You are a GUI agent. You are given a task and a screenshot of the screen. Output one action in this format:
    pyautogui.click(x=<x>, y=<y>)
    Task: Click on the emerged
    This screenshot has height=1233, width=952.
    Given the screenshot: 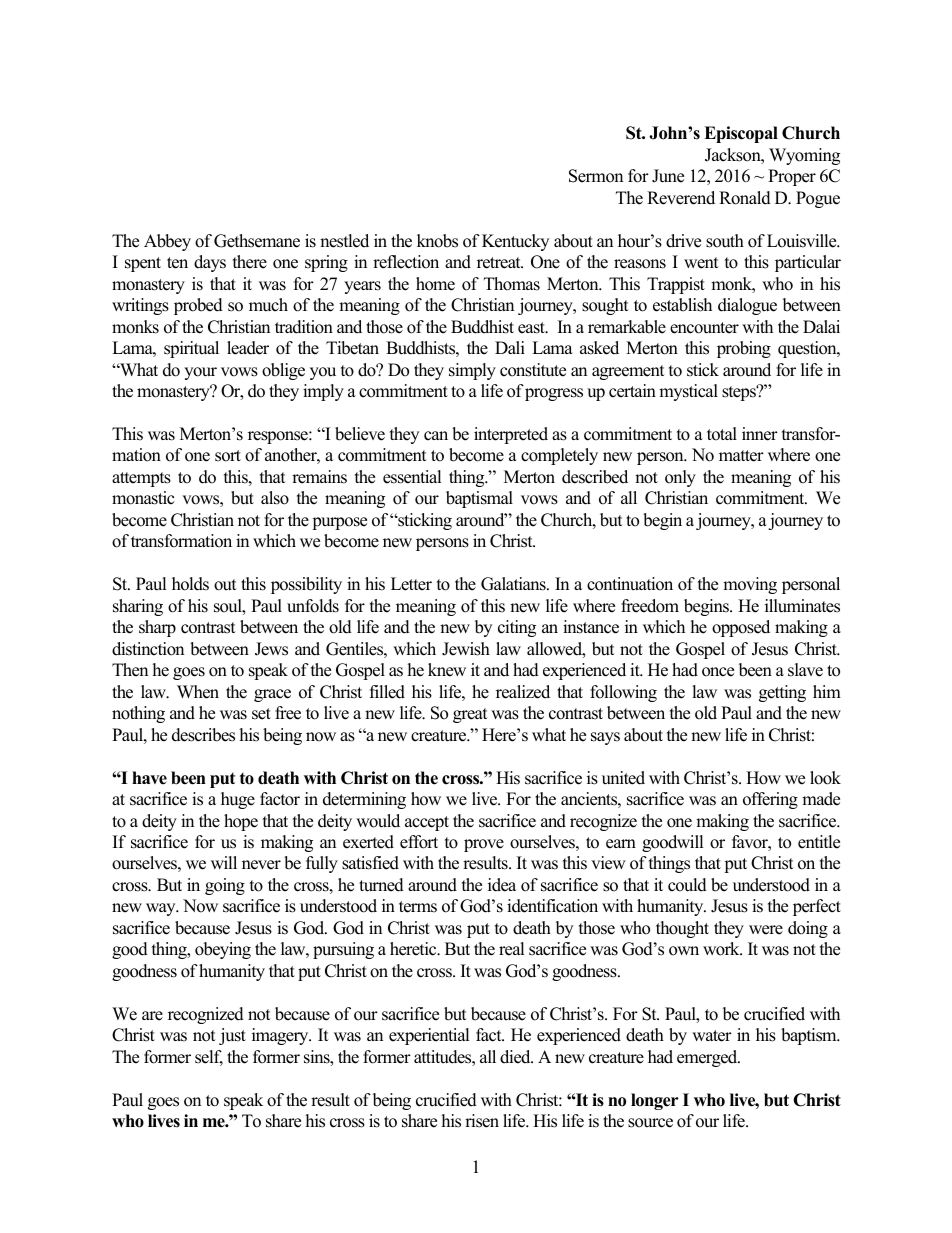 What is the action you would take?
    pyautogui.click(x=708, y=1058)
